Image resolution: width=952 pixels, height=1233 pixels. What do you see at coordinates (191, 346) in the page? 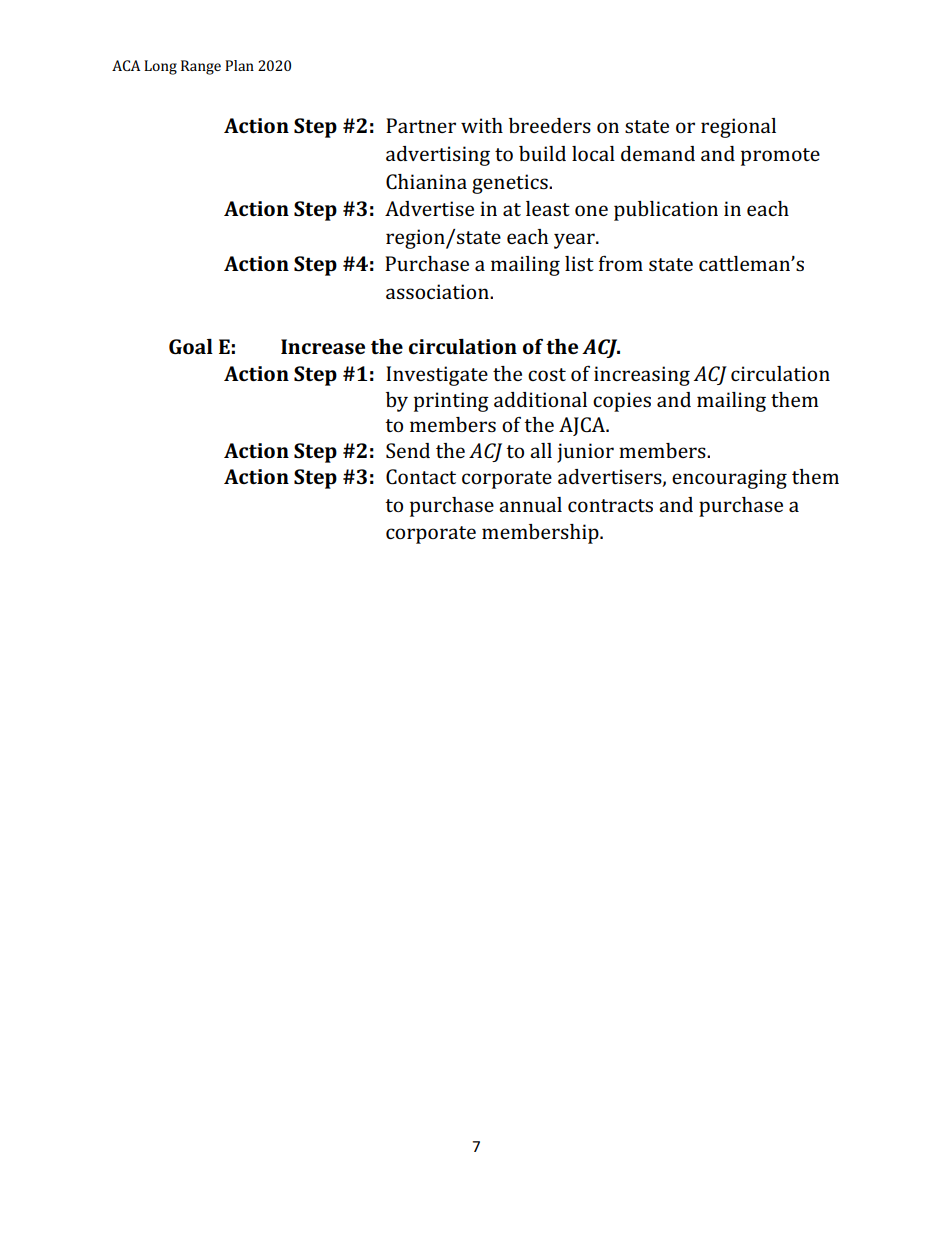
I see `Goal` at bounding box center [191, 346].
